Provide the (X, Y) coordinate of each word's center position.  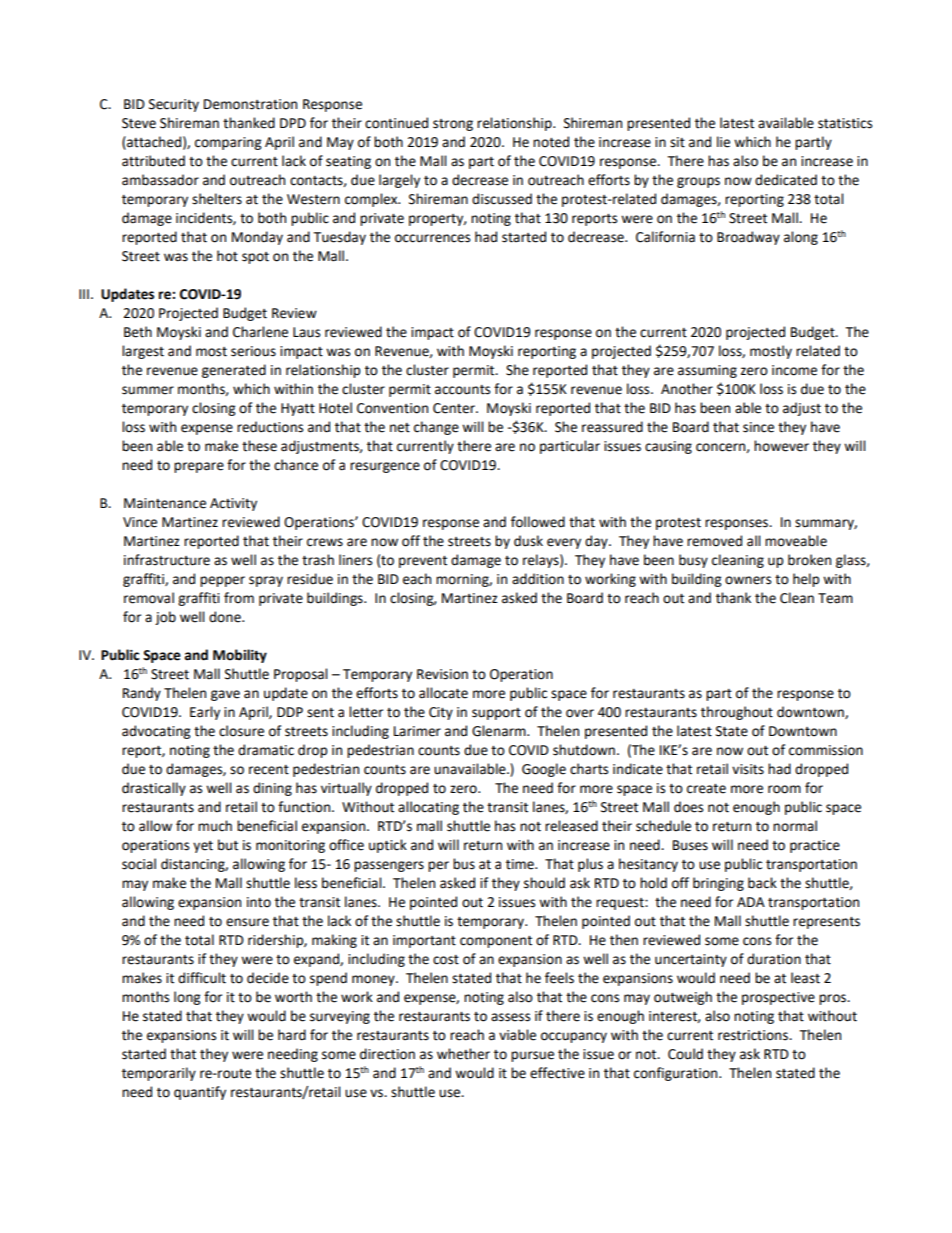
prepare (199, 467)
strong (453, 125)
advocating (156, 732)
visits (748, 769)
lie (723, 142)
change (436, 428)
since (758, 427)
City (441, 713)
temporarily (159, 1074)
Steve (139, 123)
